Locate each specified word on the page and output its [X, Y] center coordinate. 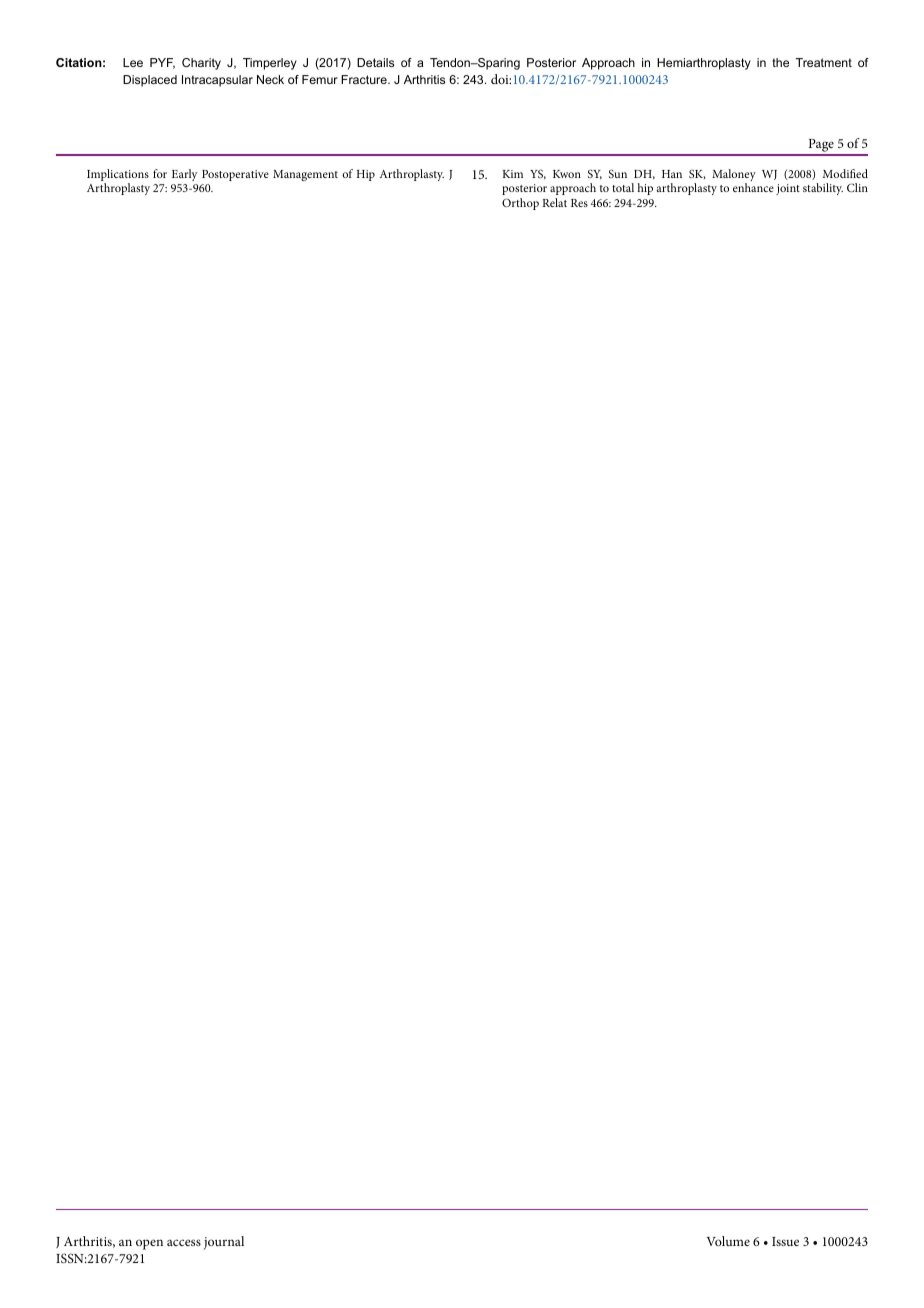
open [149, 1244]
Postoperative [235, 175]
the [780, 62]
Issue [785, 1241]
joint [788, 189]
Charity [201, 64]
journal [224, 1243]
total [623, 187]
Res [579, 203]
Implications [118, 176]
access [184, 1242]
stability [823, 189]
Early [184, 175]
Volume [728, 1241]
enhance [753, 187]
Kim [513, 174]
